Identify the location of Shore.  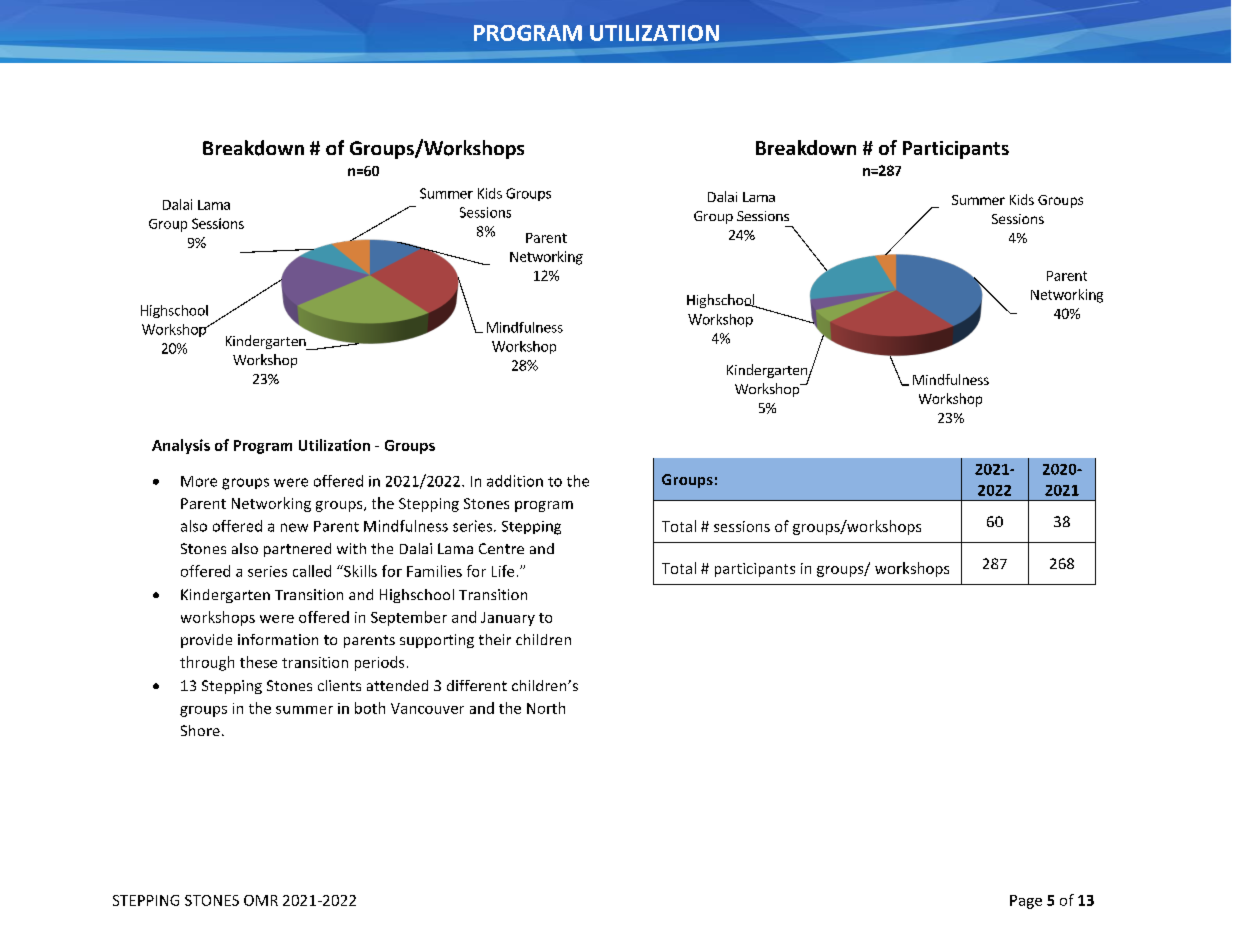
(200, 730).
